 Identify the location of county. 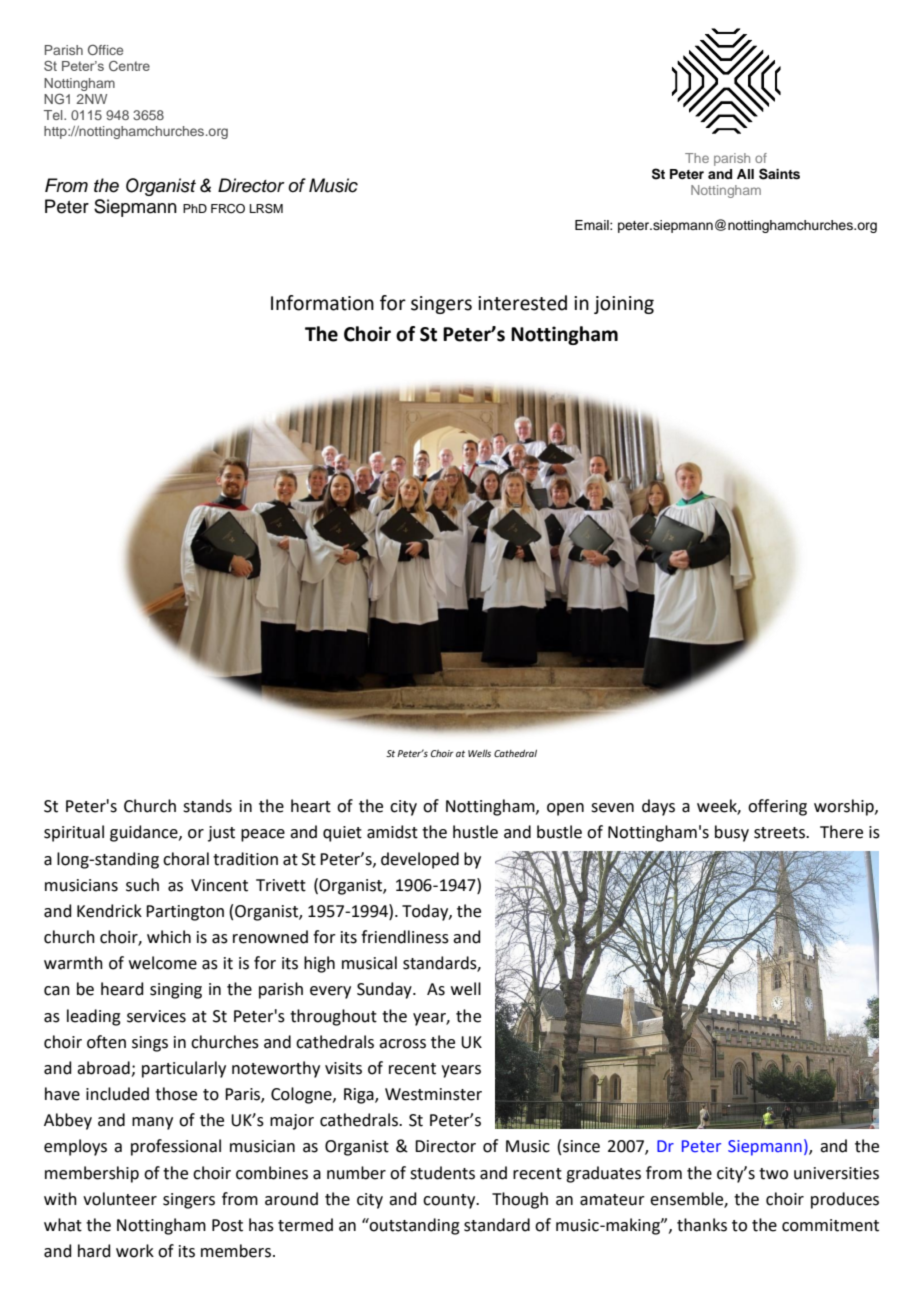
(450, 1201).
